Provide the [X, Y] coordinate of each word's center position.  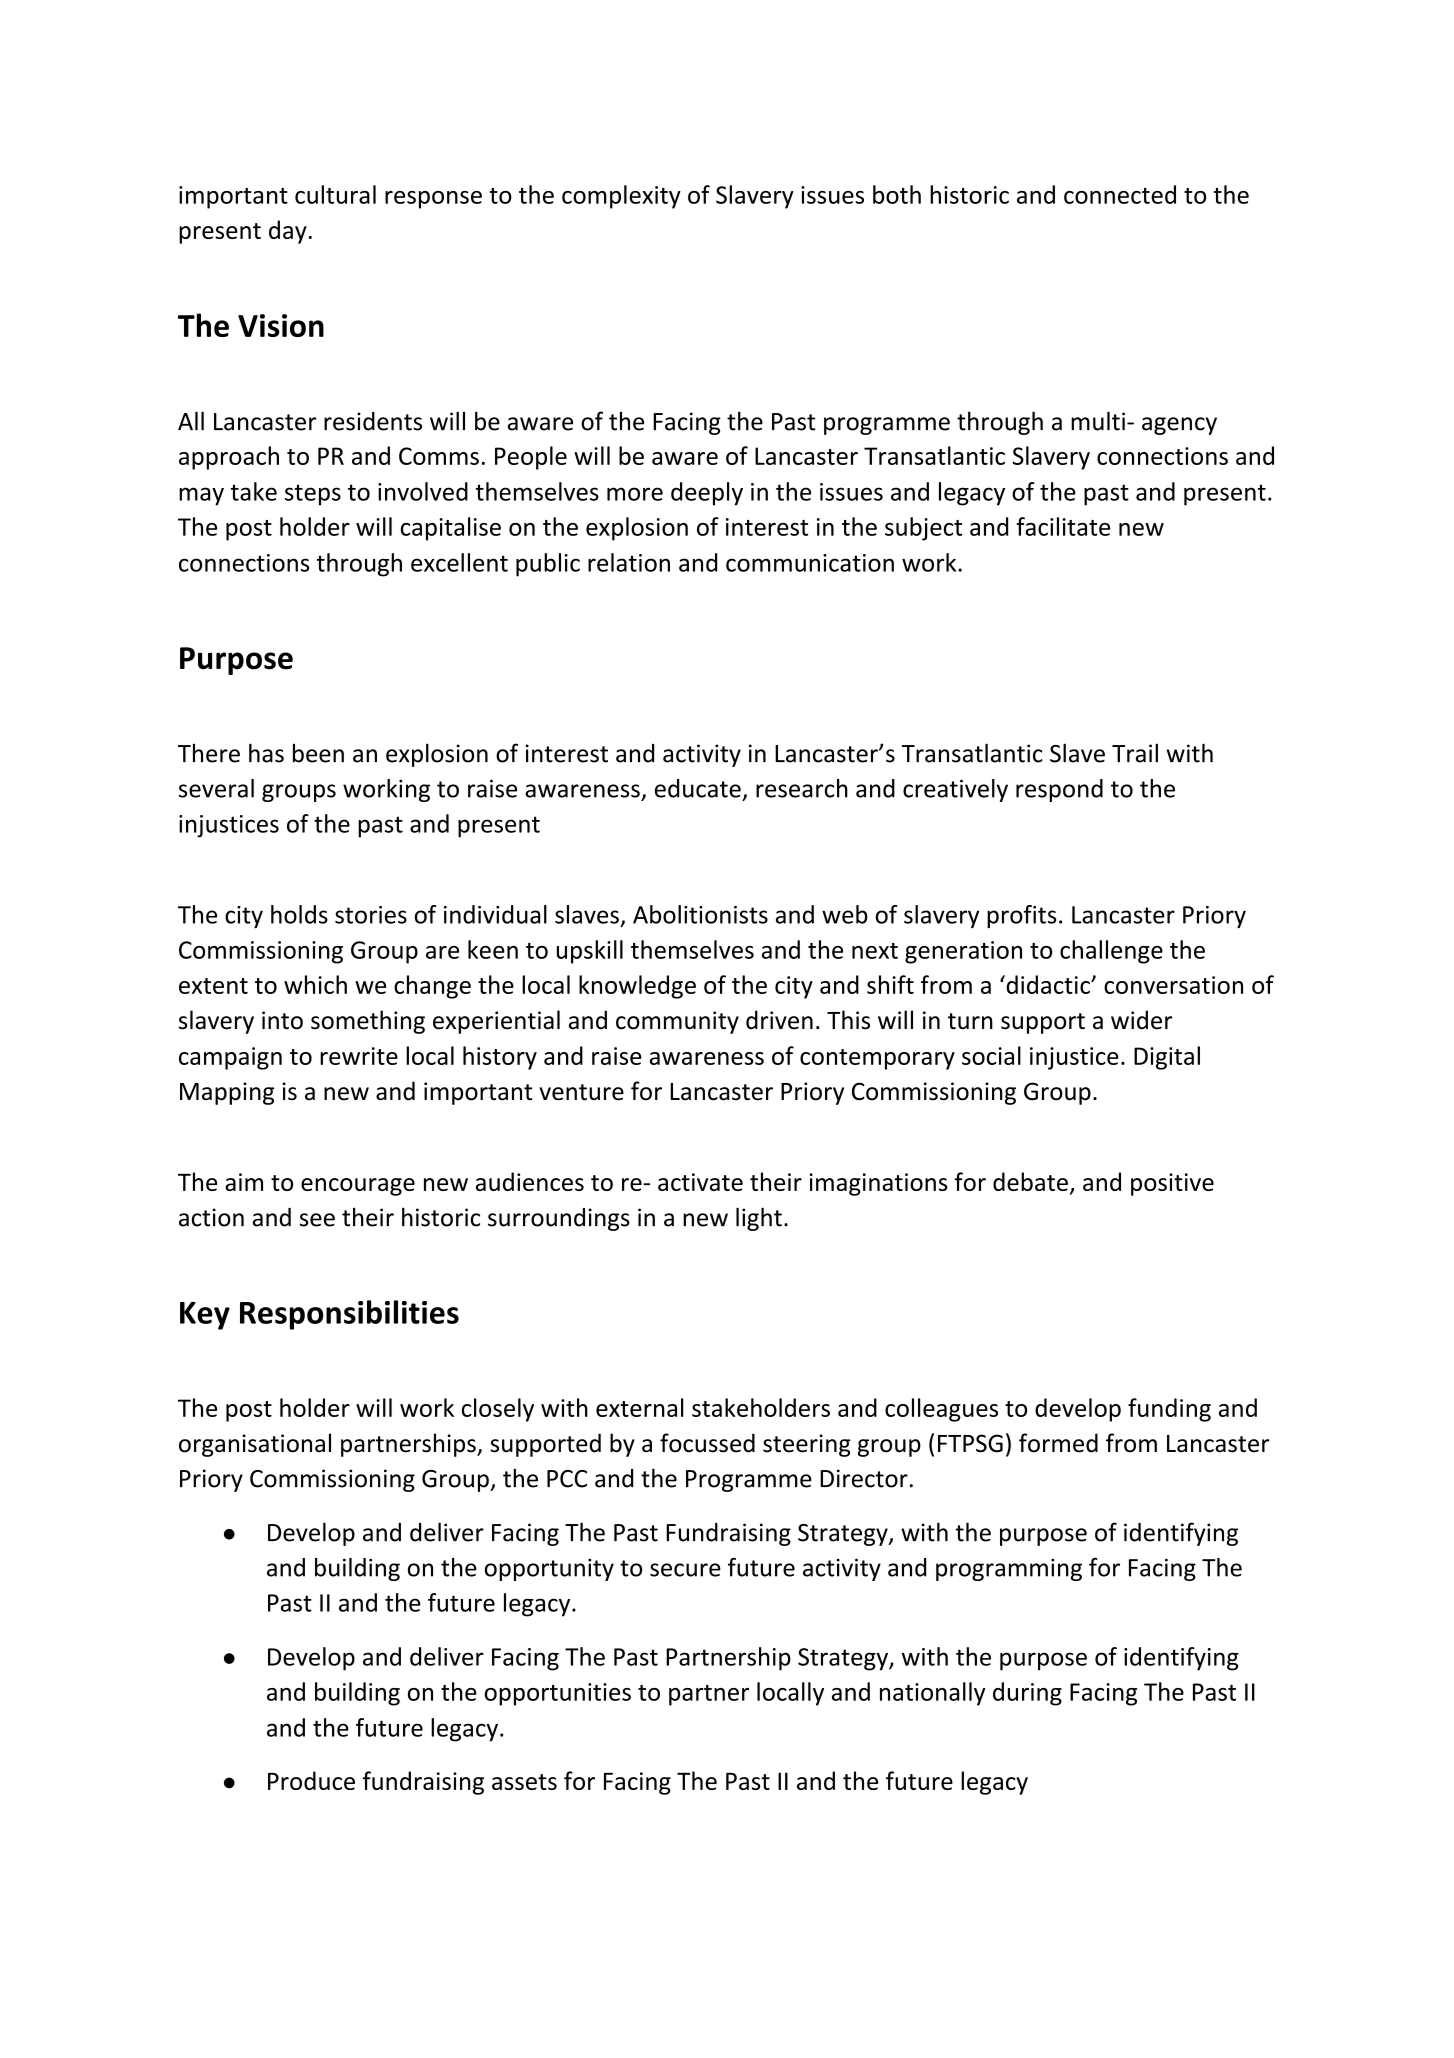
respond [1059, 790]
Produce [311, 1780]
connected [1120, 194]
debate [1030, 1181]
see [317, 1220]
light [759, 1219]
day [288, 232]
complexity [621, 197]
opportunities [558, 1694]
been [318, 753]
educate [698, 788]
